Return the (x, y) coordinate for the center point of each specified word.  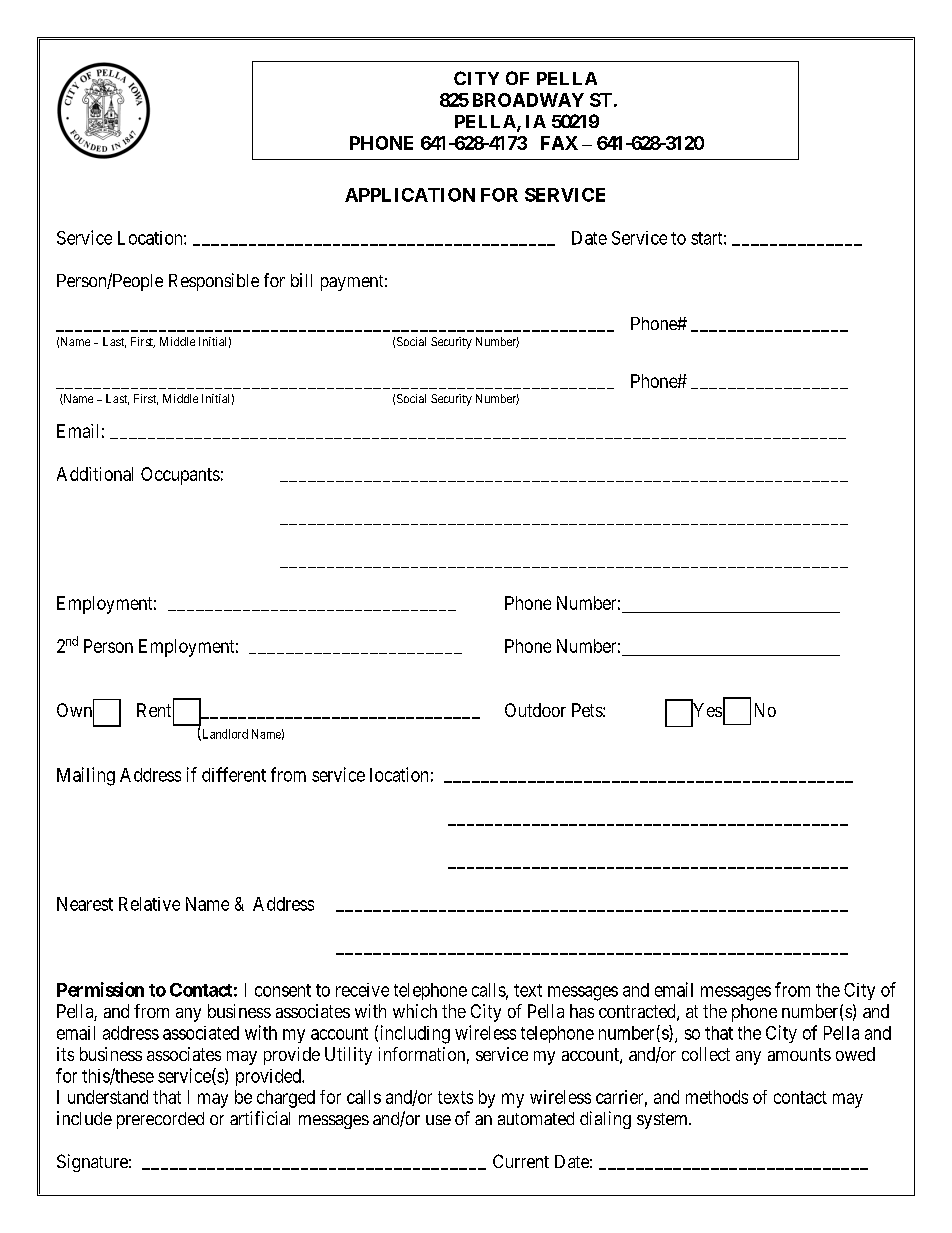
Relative (149, 904)
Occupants (180, 476)
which (415, 1011)
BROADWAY (528, 100)
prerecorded (160, 1120)
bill (301, 280)
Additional (95, 474)
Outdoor (535, 710)
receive (362, 990)
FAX (559, 143)
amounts (799, 1054)
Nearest (85, 904)
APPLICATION (410, 195)
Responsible (214, 282)
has (582, 1011)
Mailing (86, 776)
